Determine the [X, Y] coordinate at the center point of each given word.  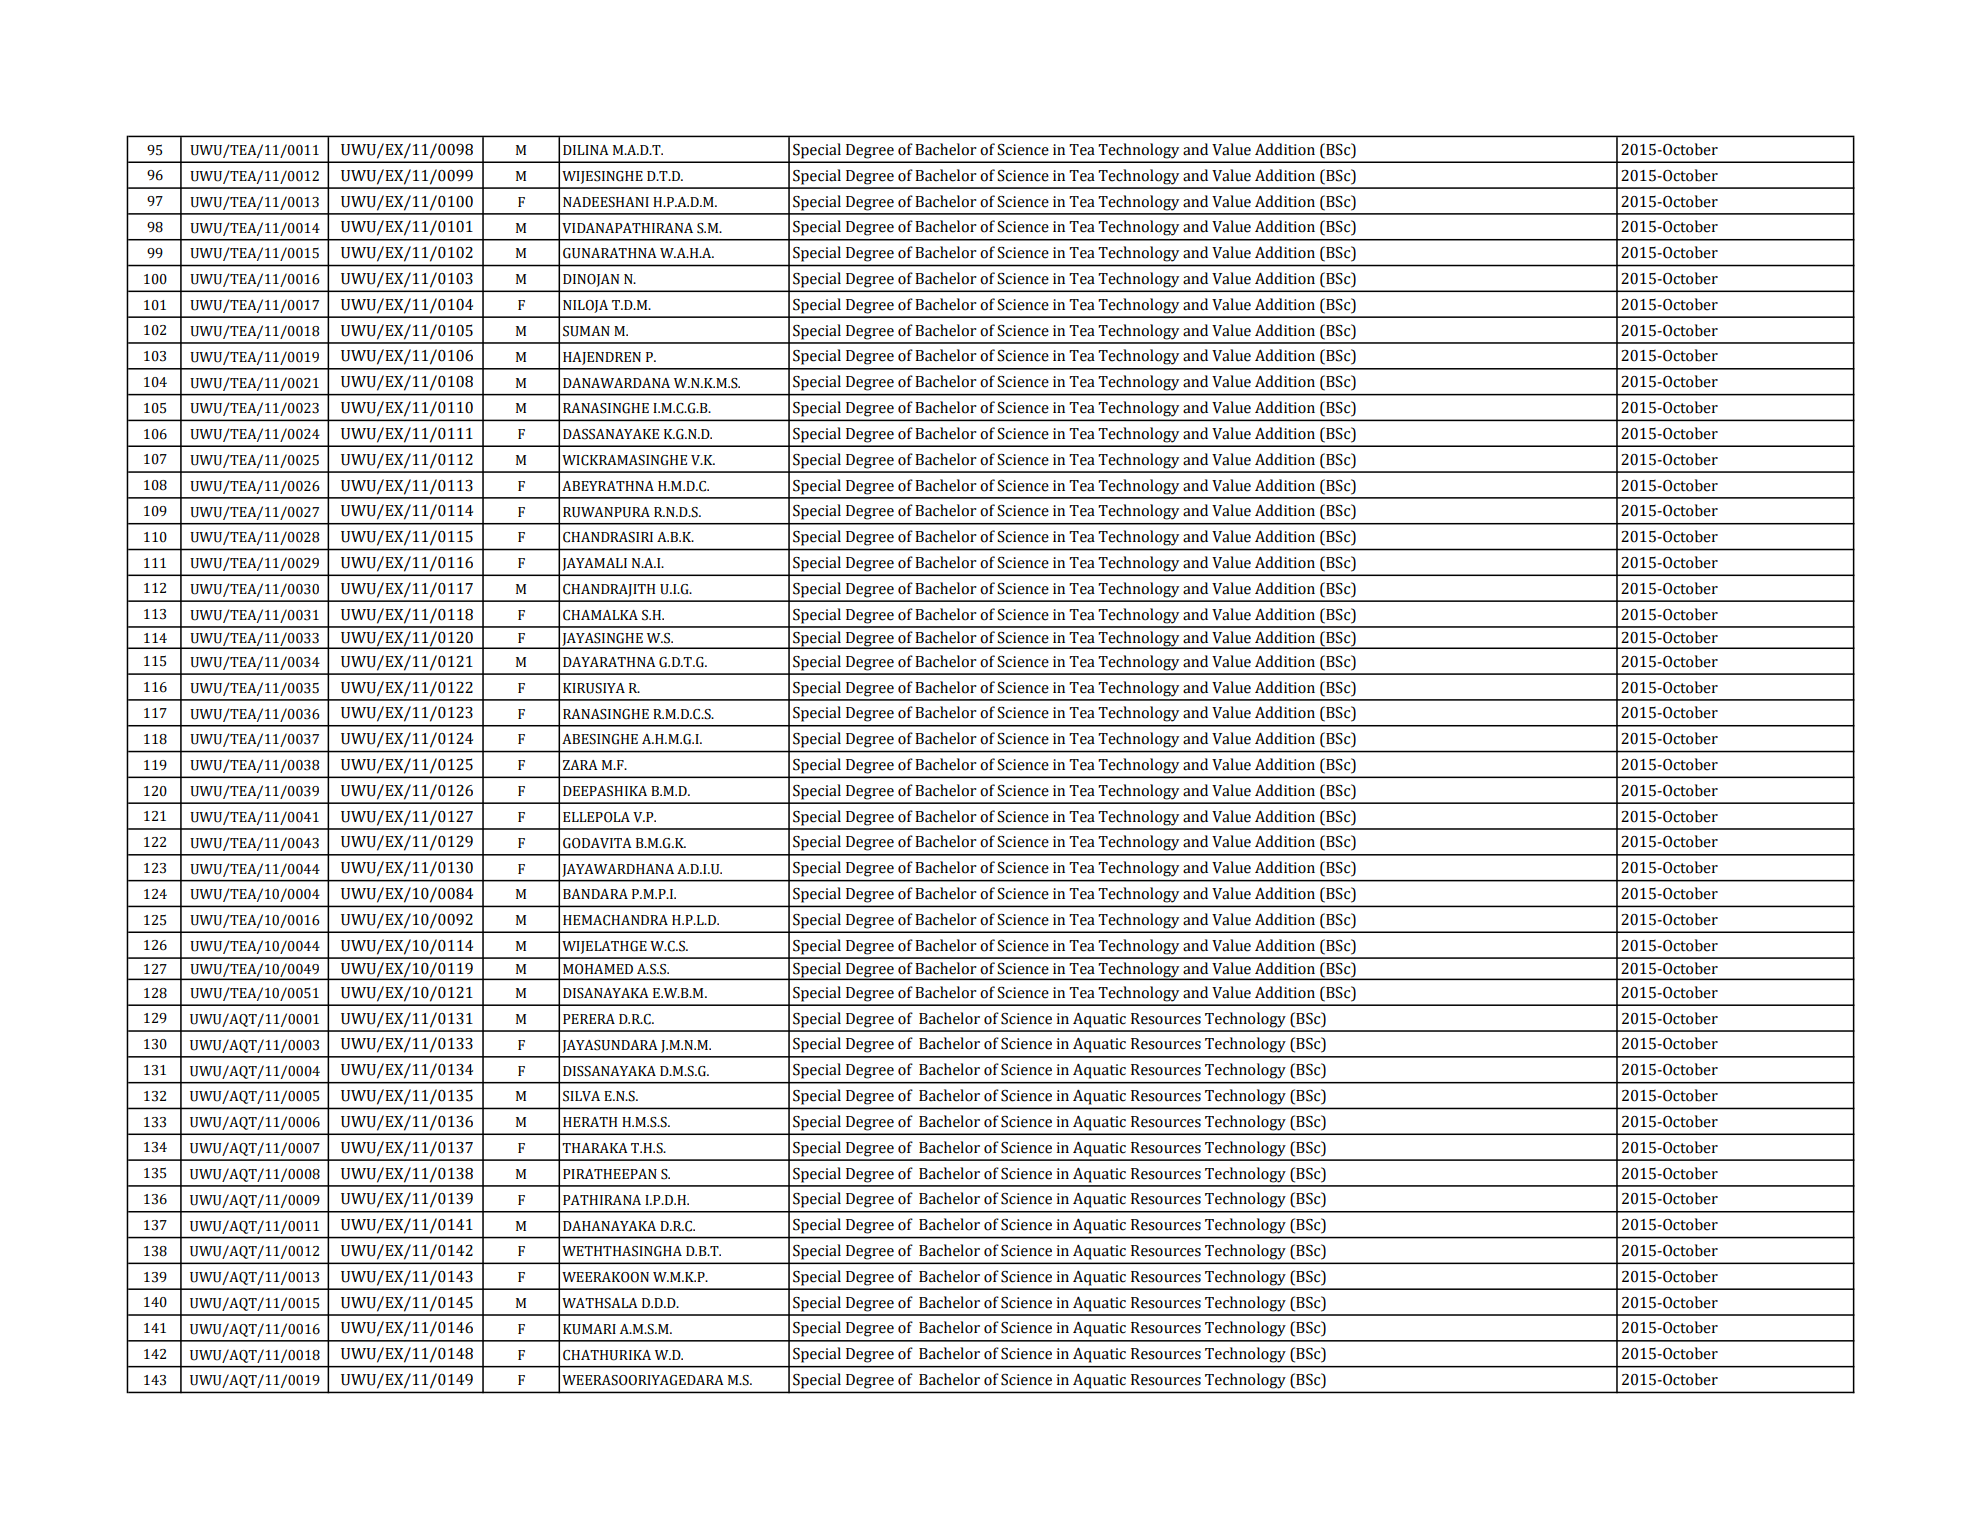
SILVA [581, 1096]
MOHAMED [598, 969]
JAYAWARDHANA [618, 870]
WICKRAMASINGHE [624, 460]
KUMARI [589, 1329]
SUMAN [586, 331]
